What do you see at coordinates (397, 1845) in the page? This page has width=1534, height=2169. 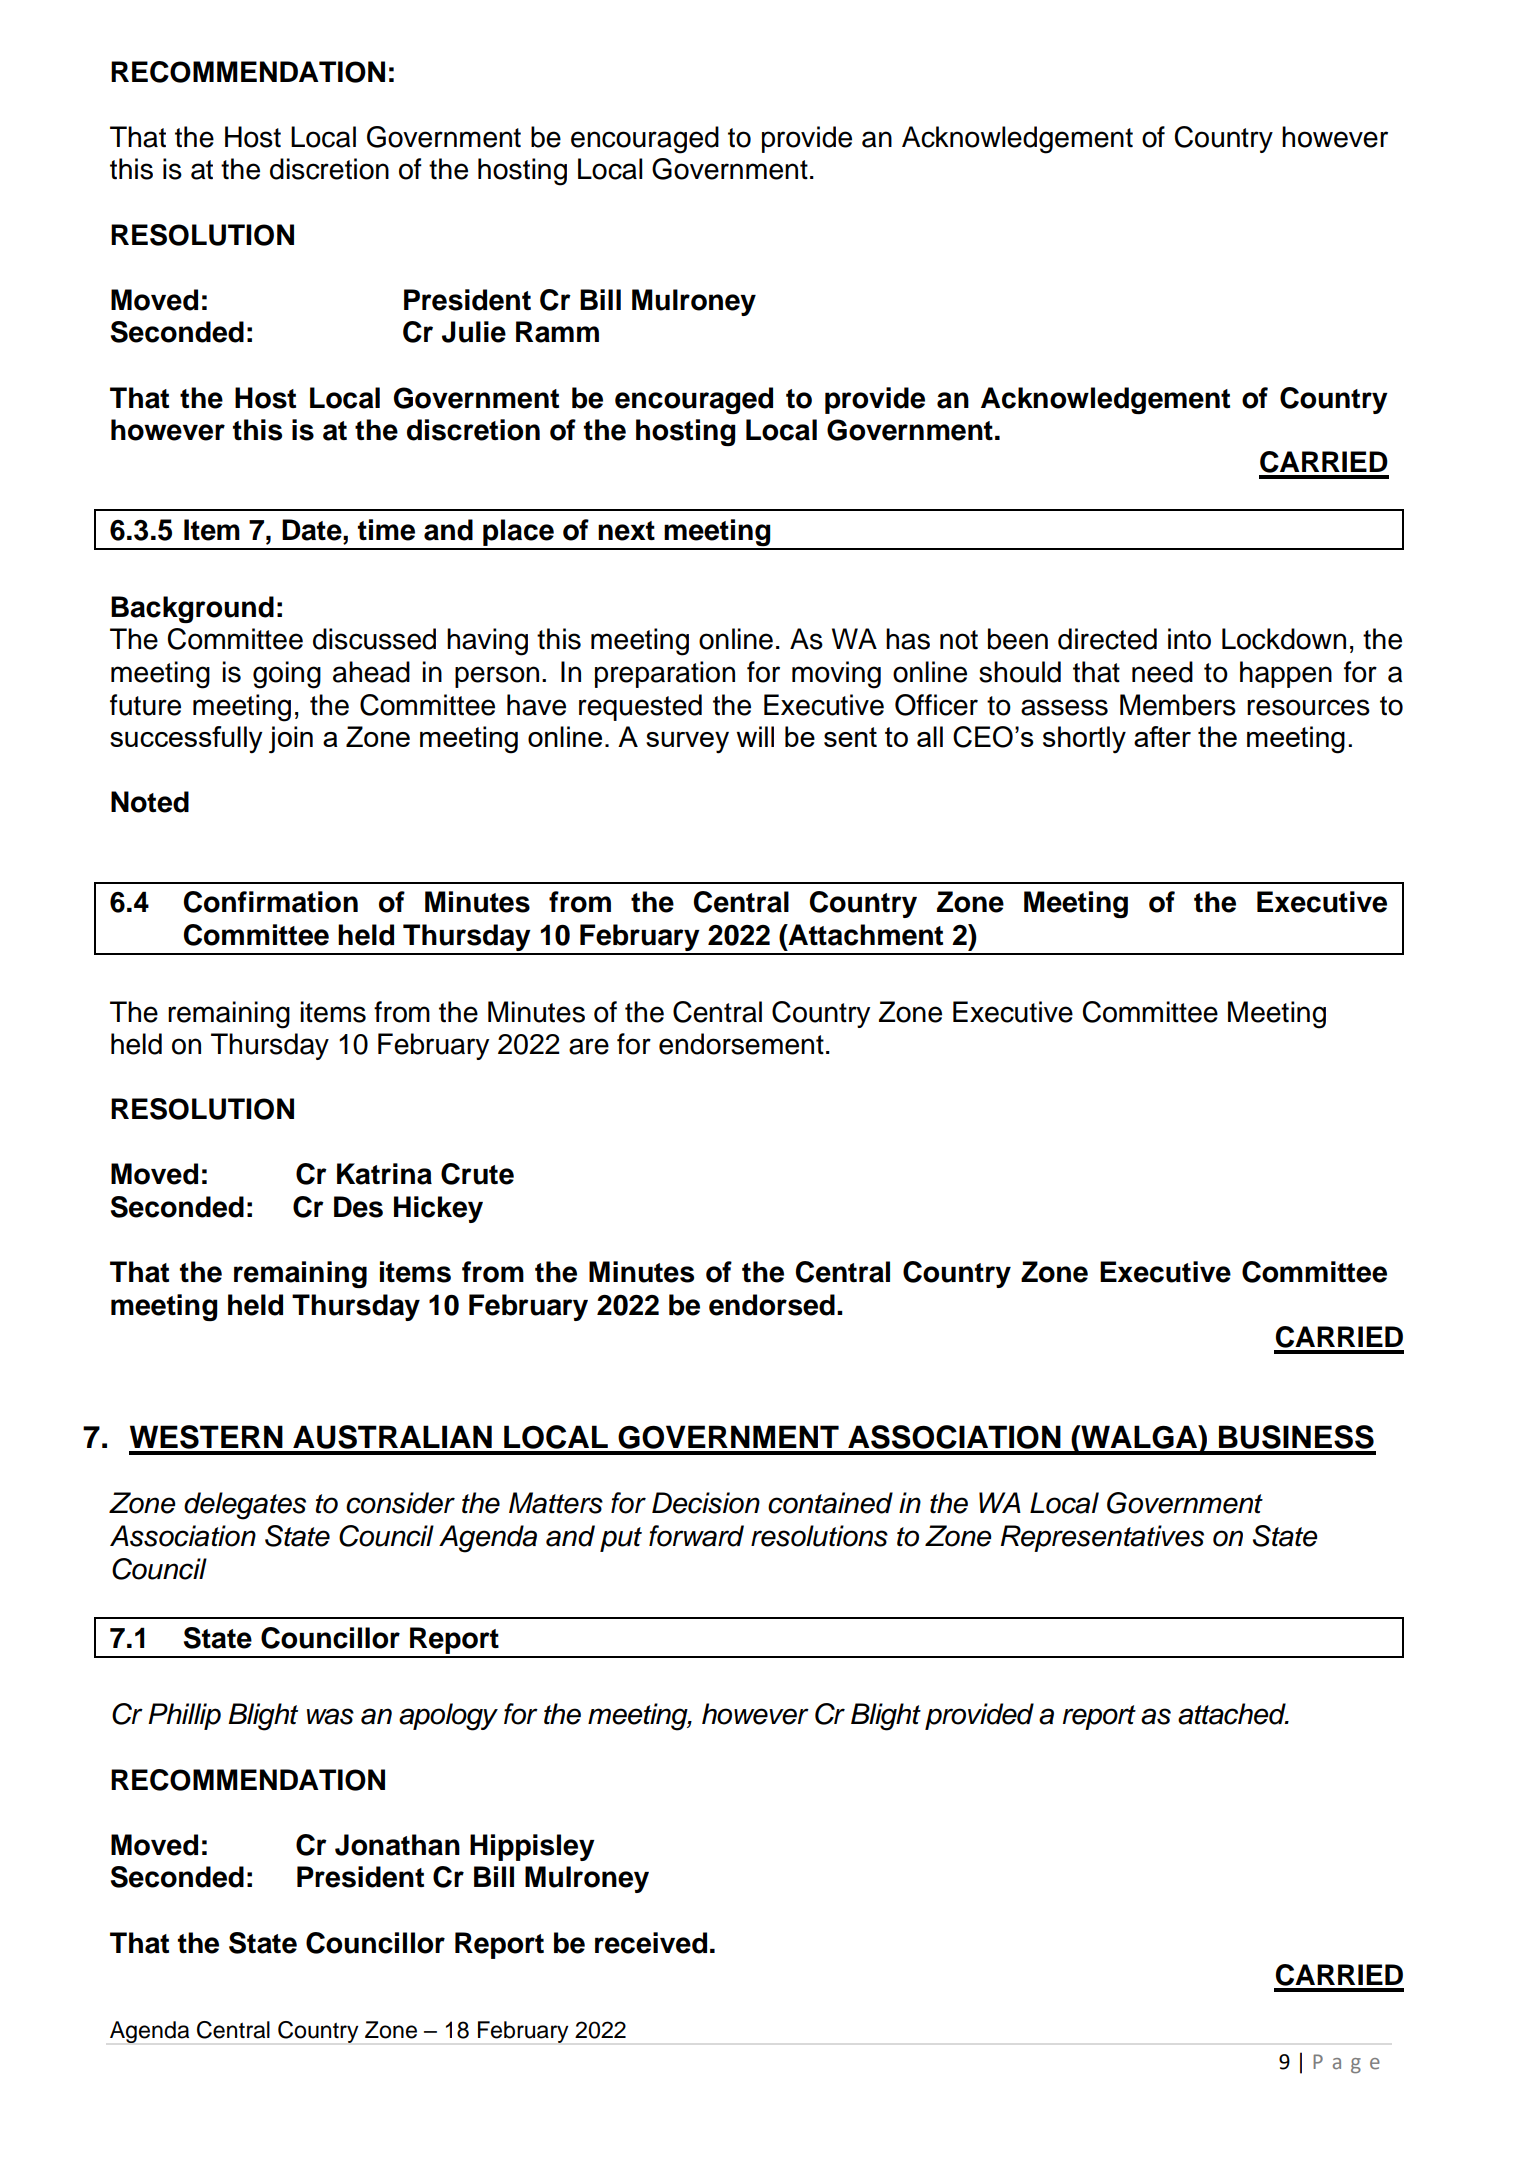 I see `Jonathan` at bounding box center [397, 1845].
